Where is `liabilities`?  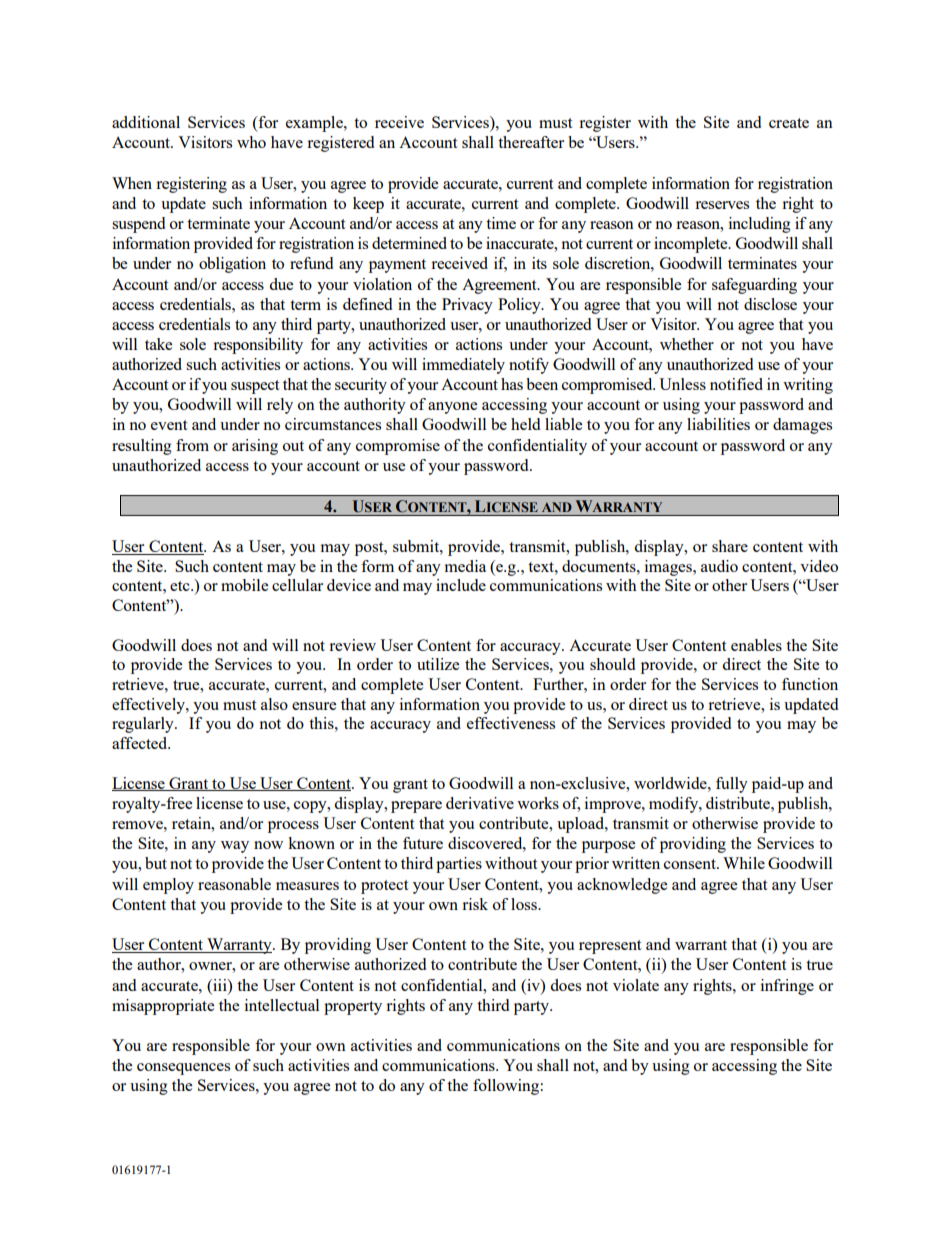
liabilities is located at coordinates (718, 424).
